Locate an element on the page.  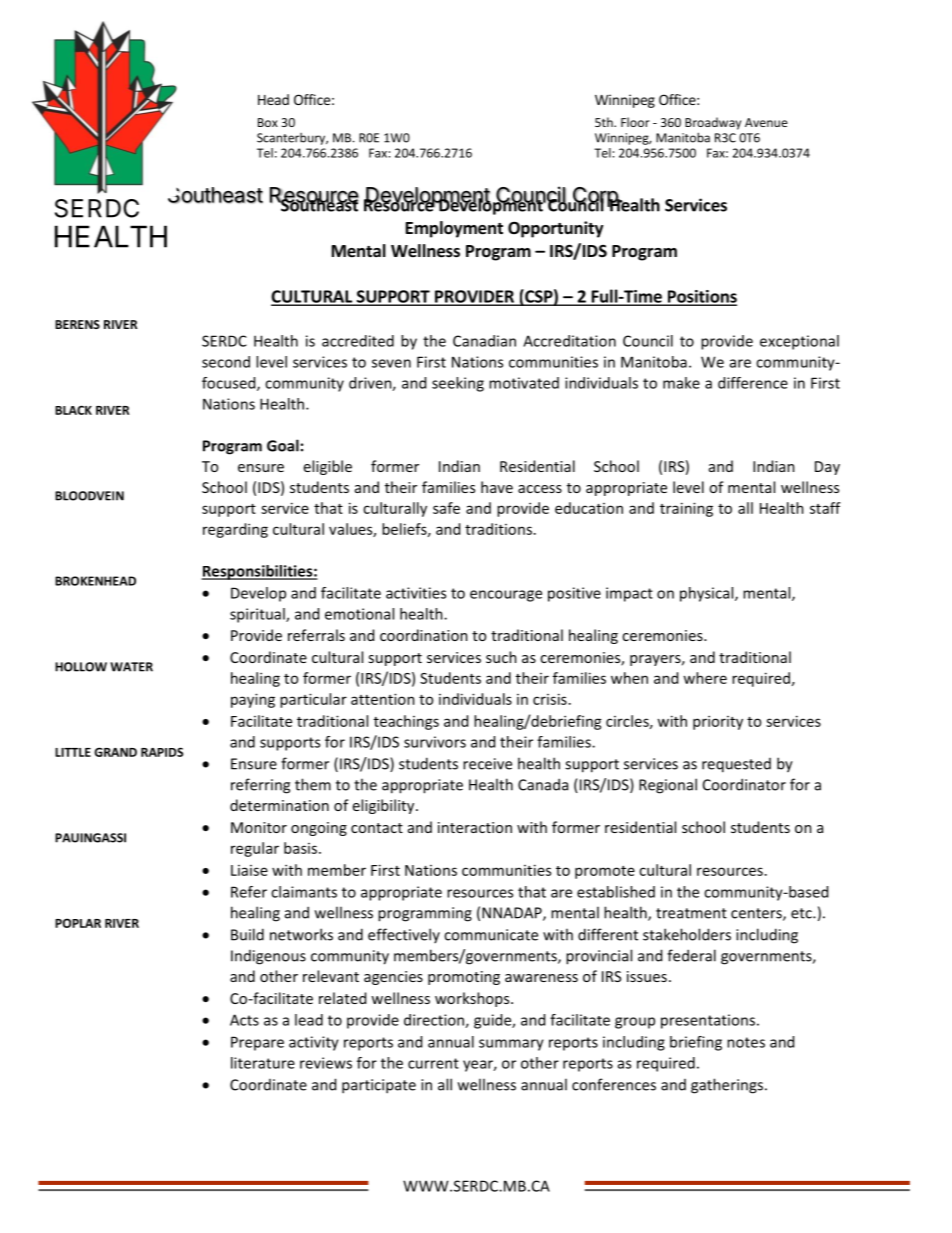
safe is located at coordinates (446, 508).
